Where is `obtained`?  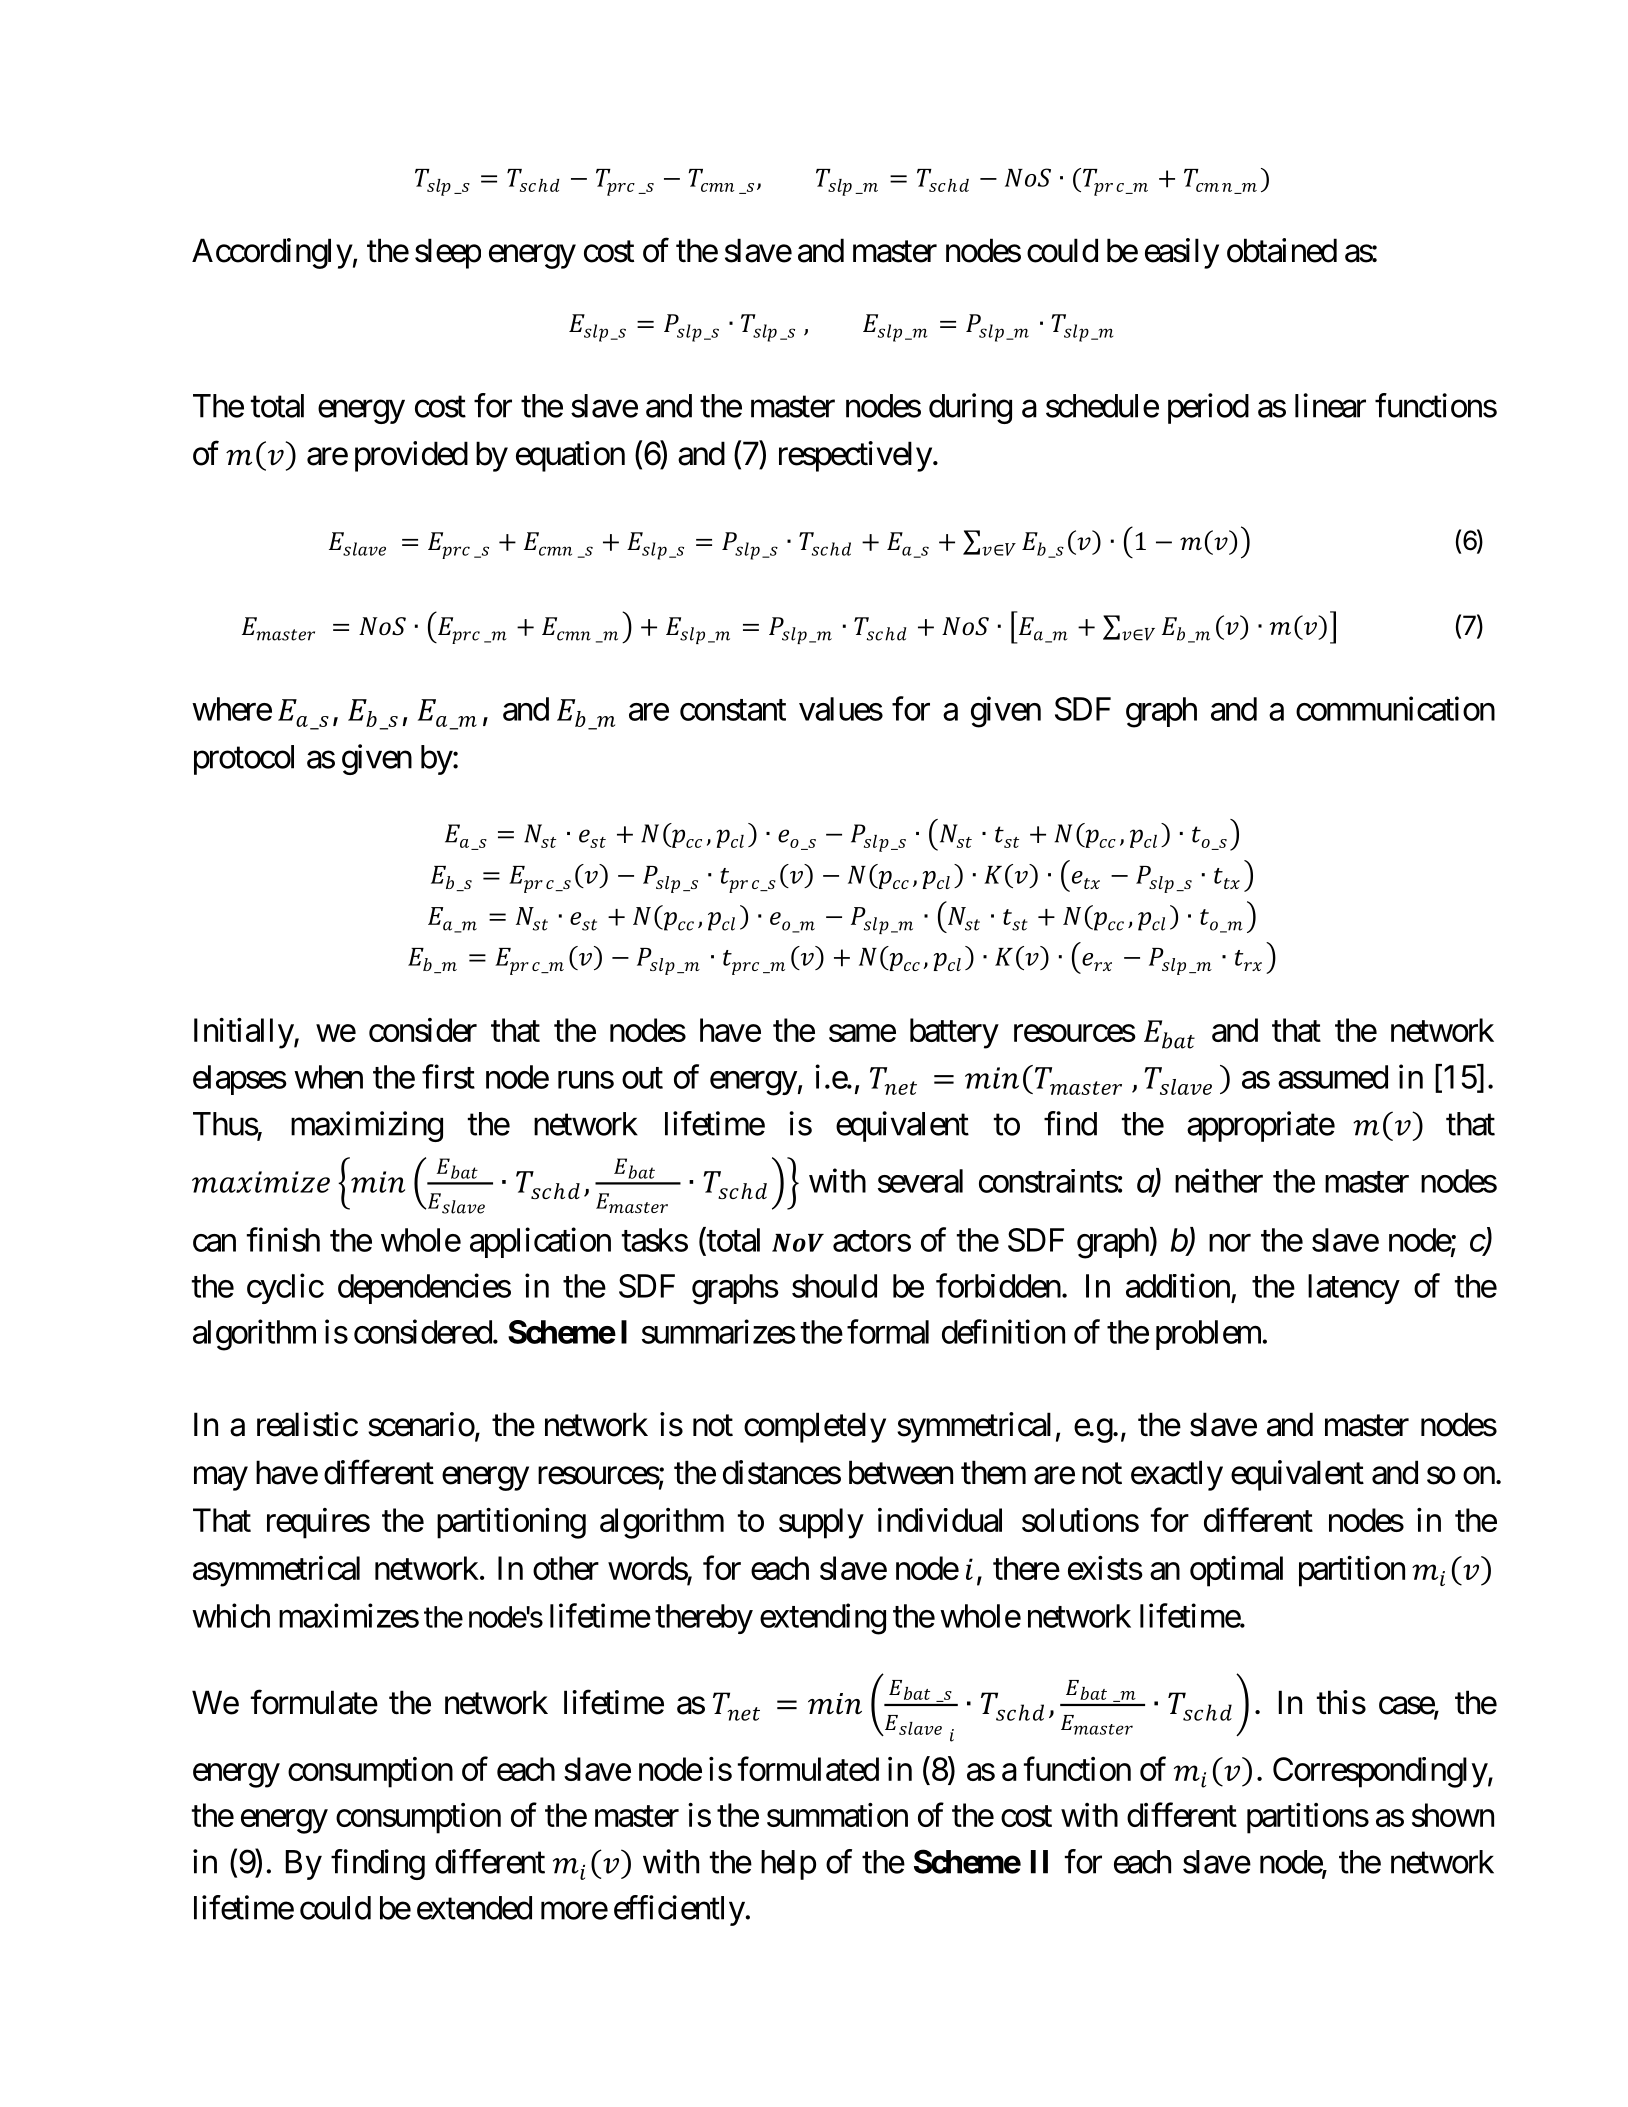 obtained is located at coordinates (1282, 250).
